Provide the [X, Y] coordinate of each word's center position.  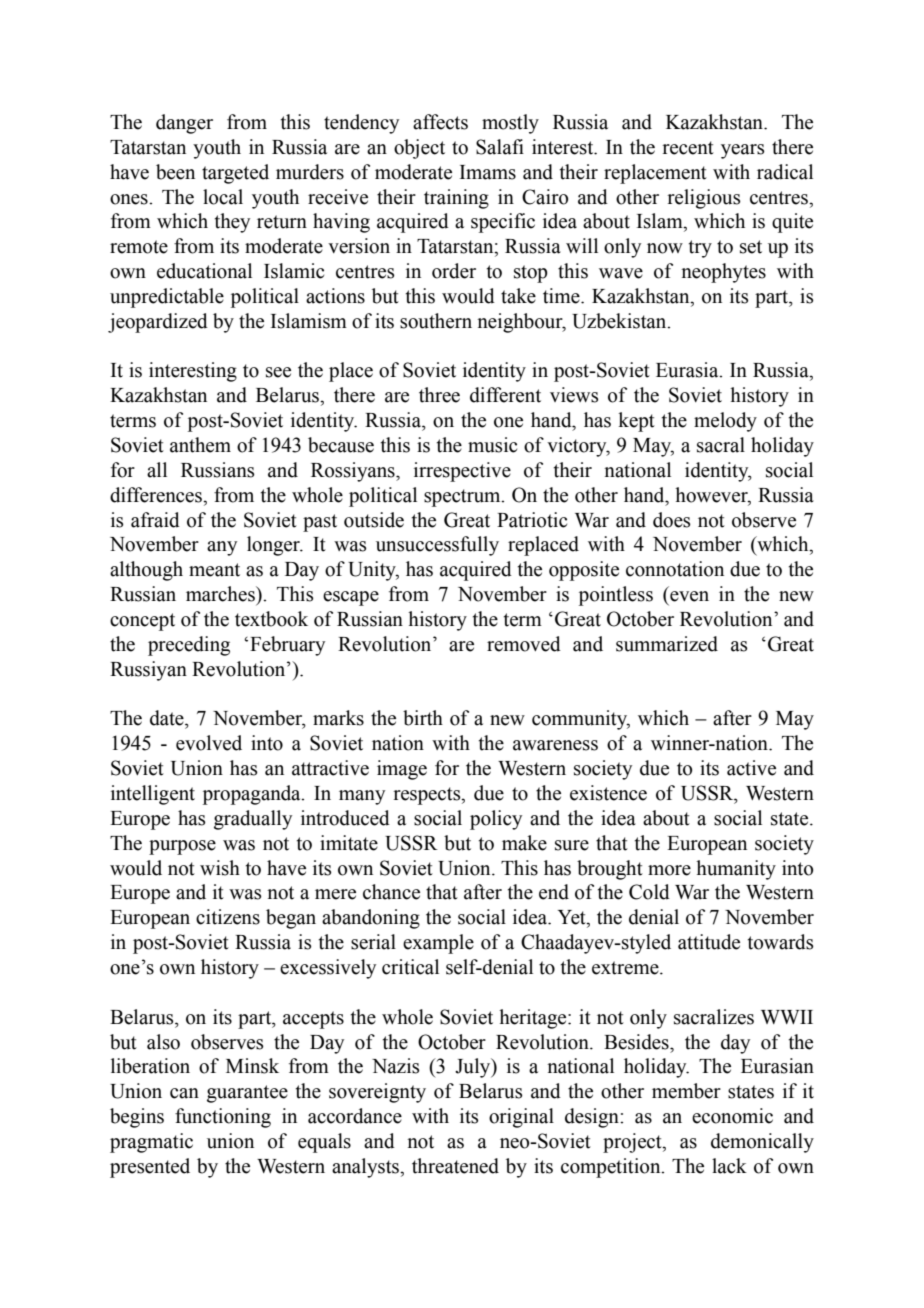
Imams [488, 172]
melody [725, 422]
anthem [200, 445]
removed [524, 644]
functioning [223, 1118]
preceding [189, 646]
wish [220, 868]
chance [391, 892]
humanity [736, 870]
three [439, 395]
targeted [235, 174]
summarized [667, 644]
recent [688, 148]
